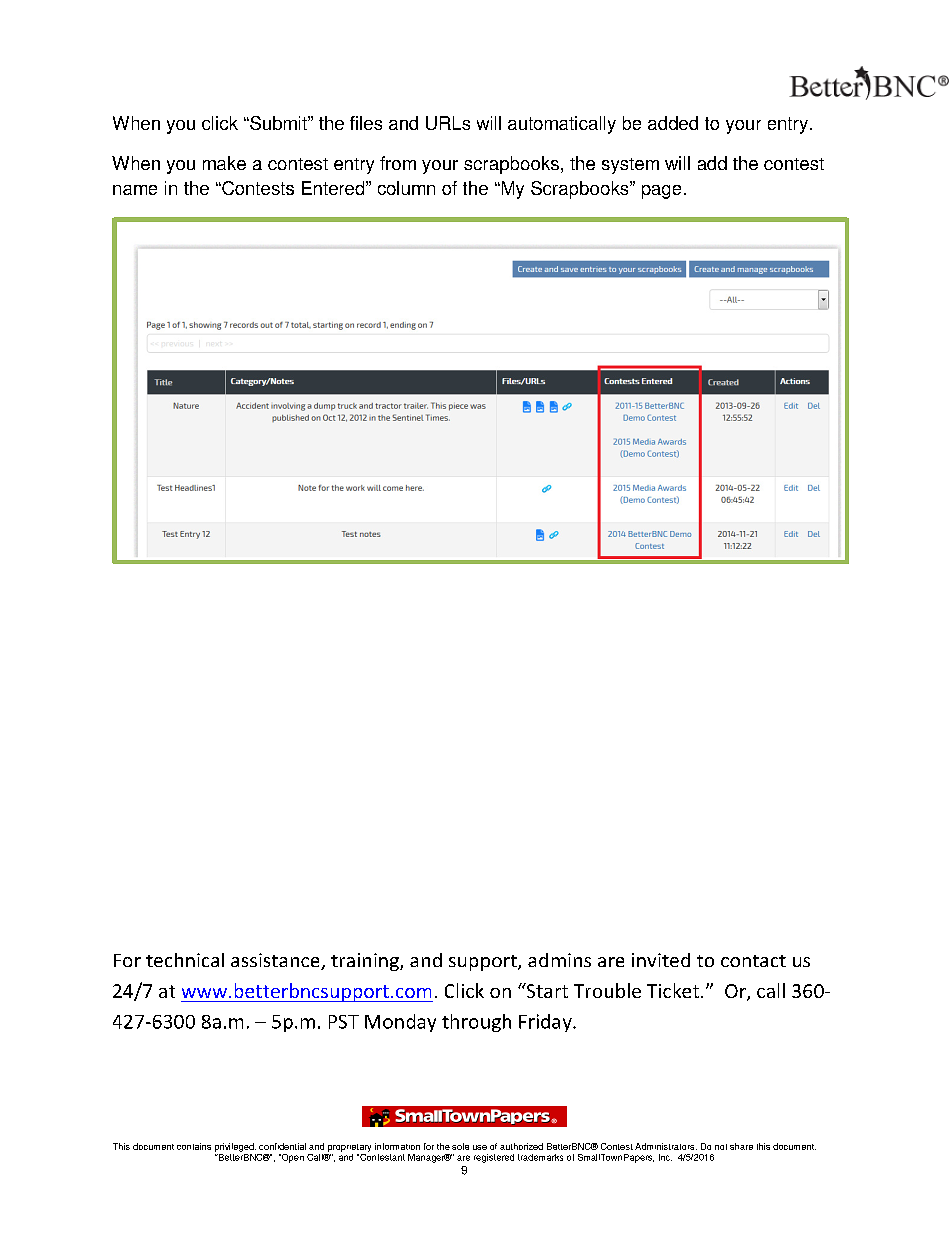 This screenshot has width=952, height=1233. What do you see at coordinates (194, 1146) in the screenshot?
I see `contains` at bounding box center [194, 1146].
